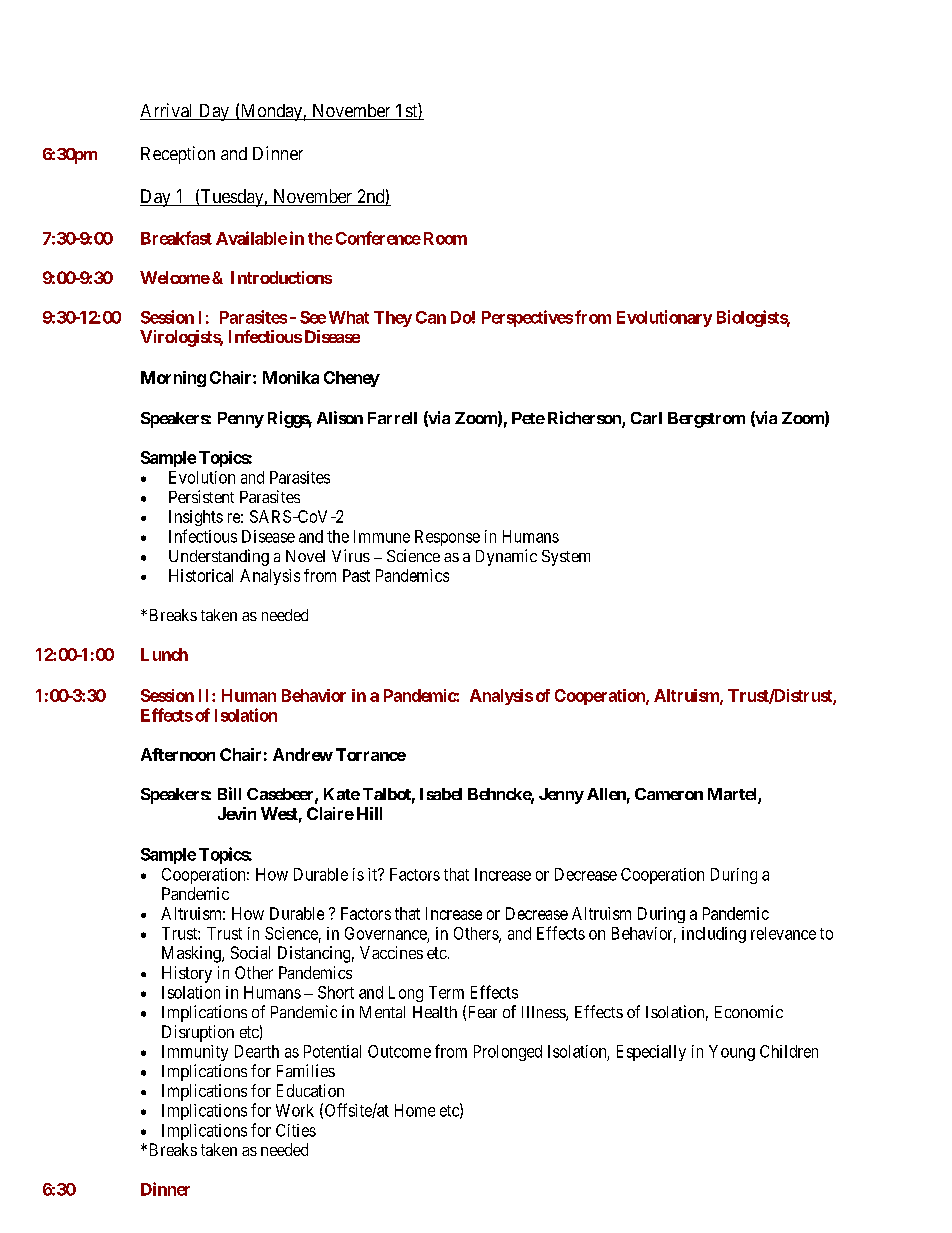  I want to click on Bergstrom, so click(706, 420).
